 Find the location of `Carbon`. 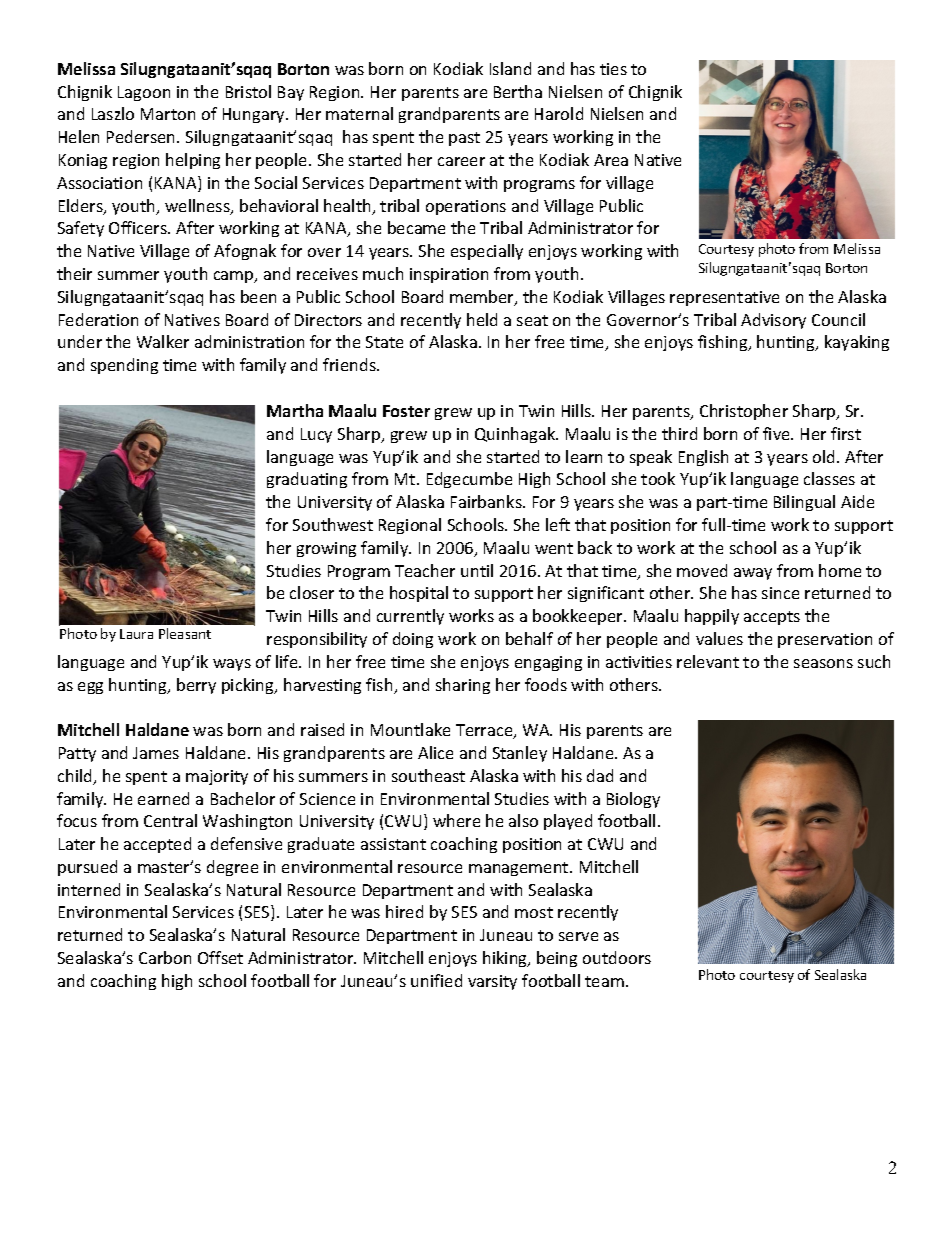

Carbon is located at coordinates (165, 957).
